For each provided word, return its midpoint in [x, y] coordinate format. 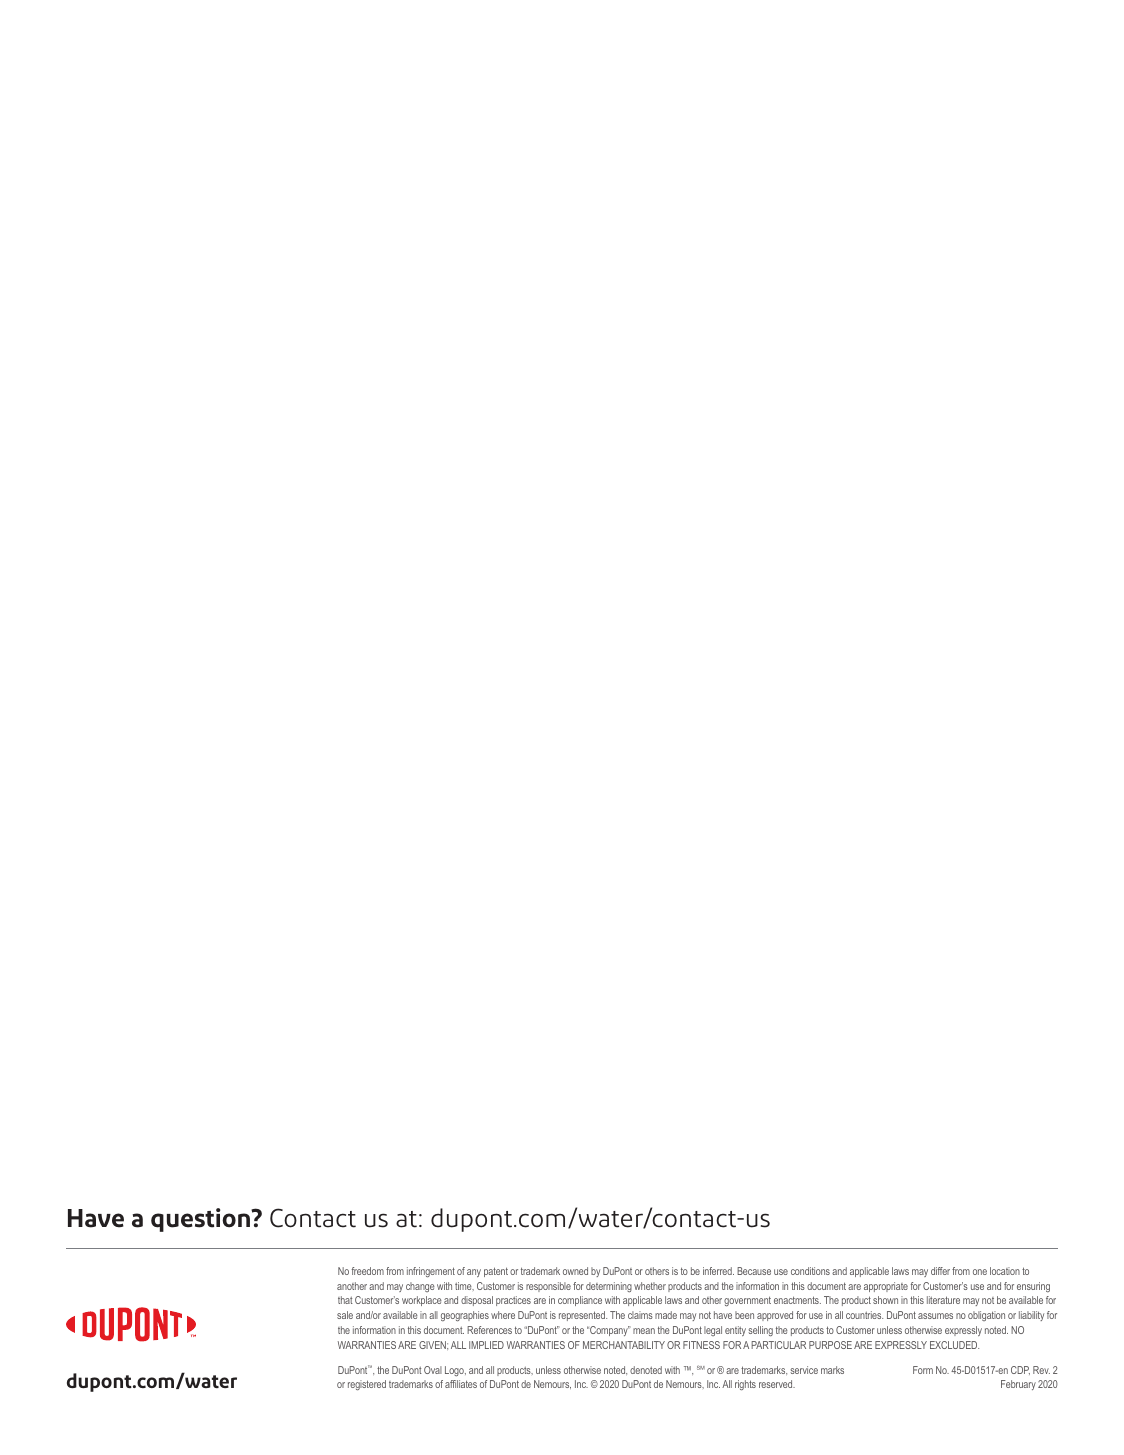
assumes [935, 1316]
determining [609, 1287]
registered [367, 1385]
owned [575, 1271]
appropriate [886, 1287]
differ [940, 1271]
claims [640, 1315]
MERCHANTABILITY [624, 1345]
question [201, 1220]
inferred [718, 1271]
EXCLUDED [954, 1345]
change [420, 1287]
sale [345, 1315]
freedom [368, 1271]
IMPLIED [486, 1345]
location [1005, 1271]
